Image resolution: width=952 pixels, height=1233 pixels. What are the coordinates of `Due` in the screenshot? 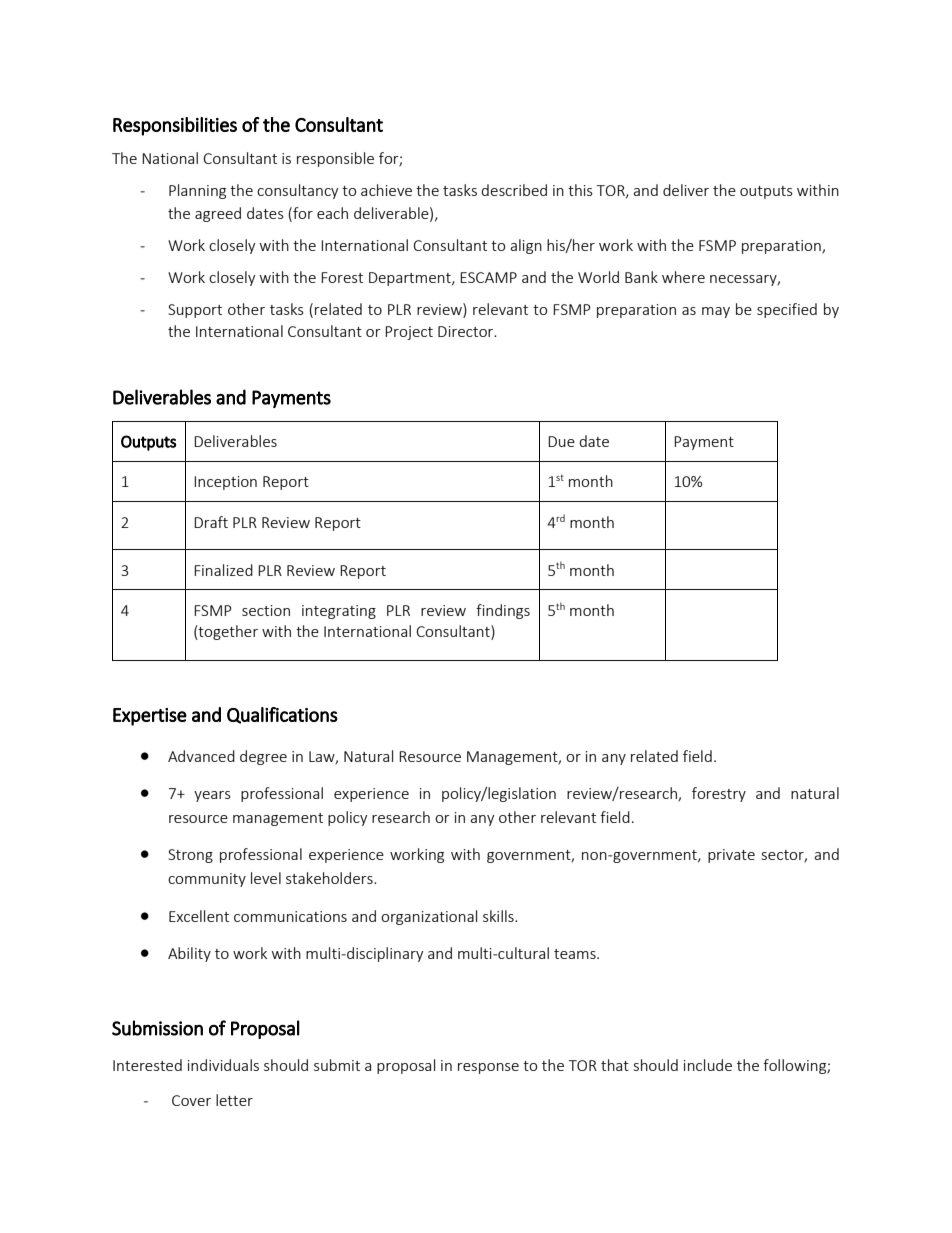 It's located at (561, 441).
